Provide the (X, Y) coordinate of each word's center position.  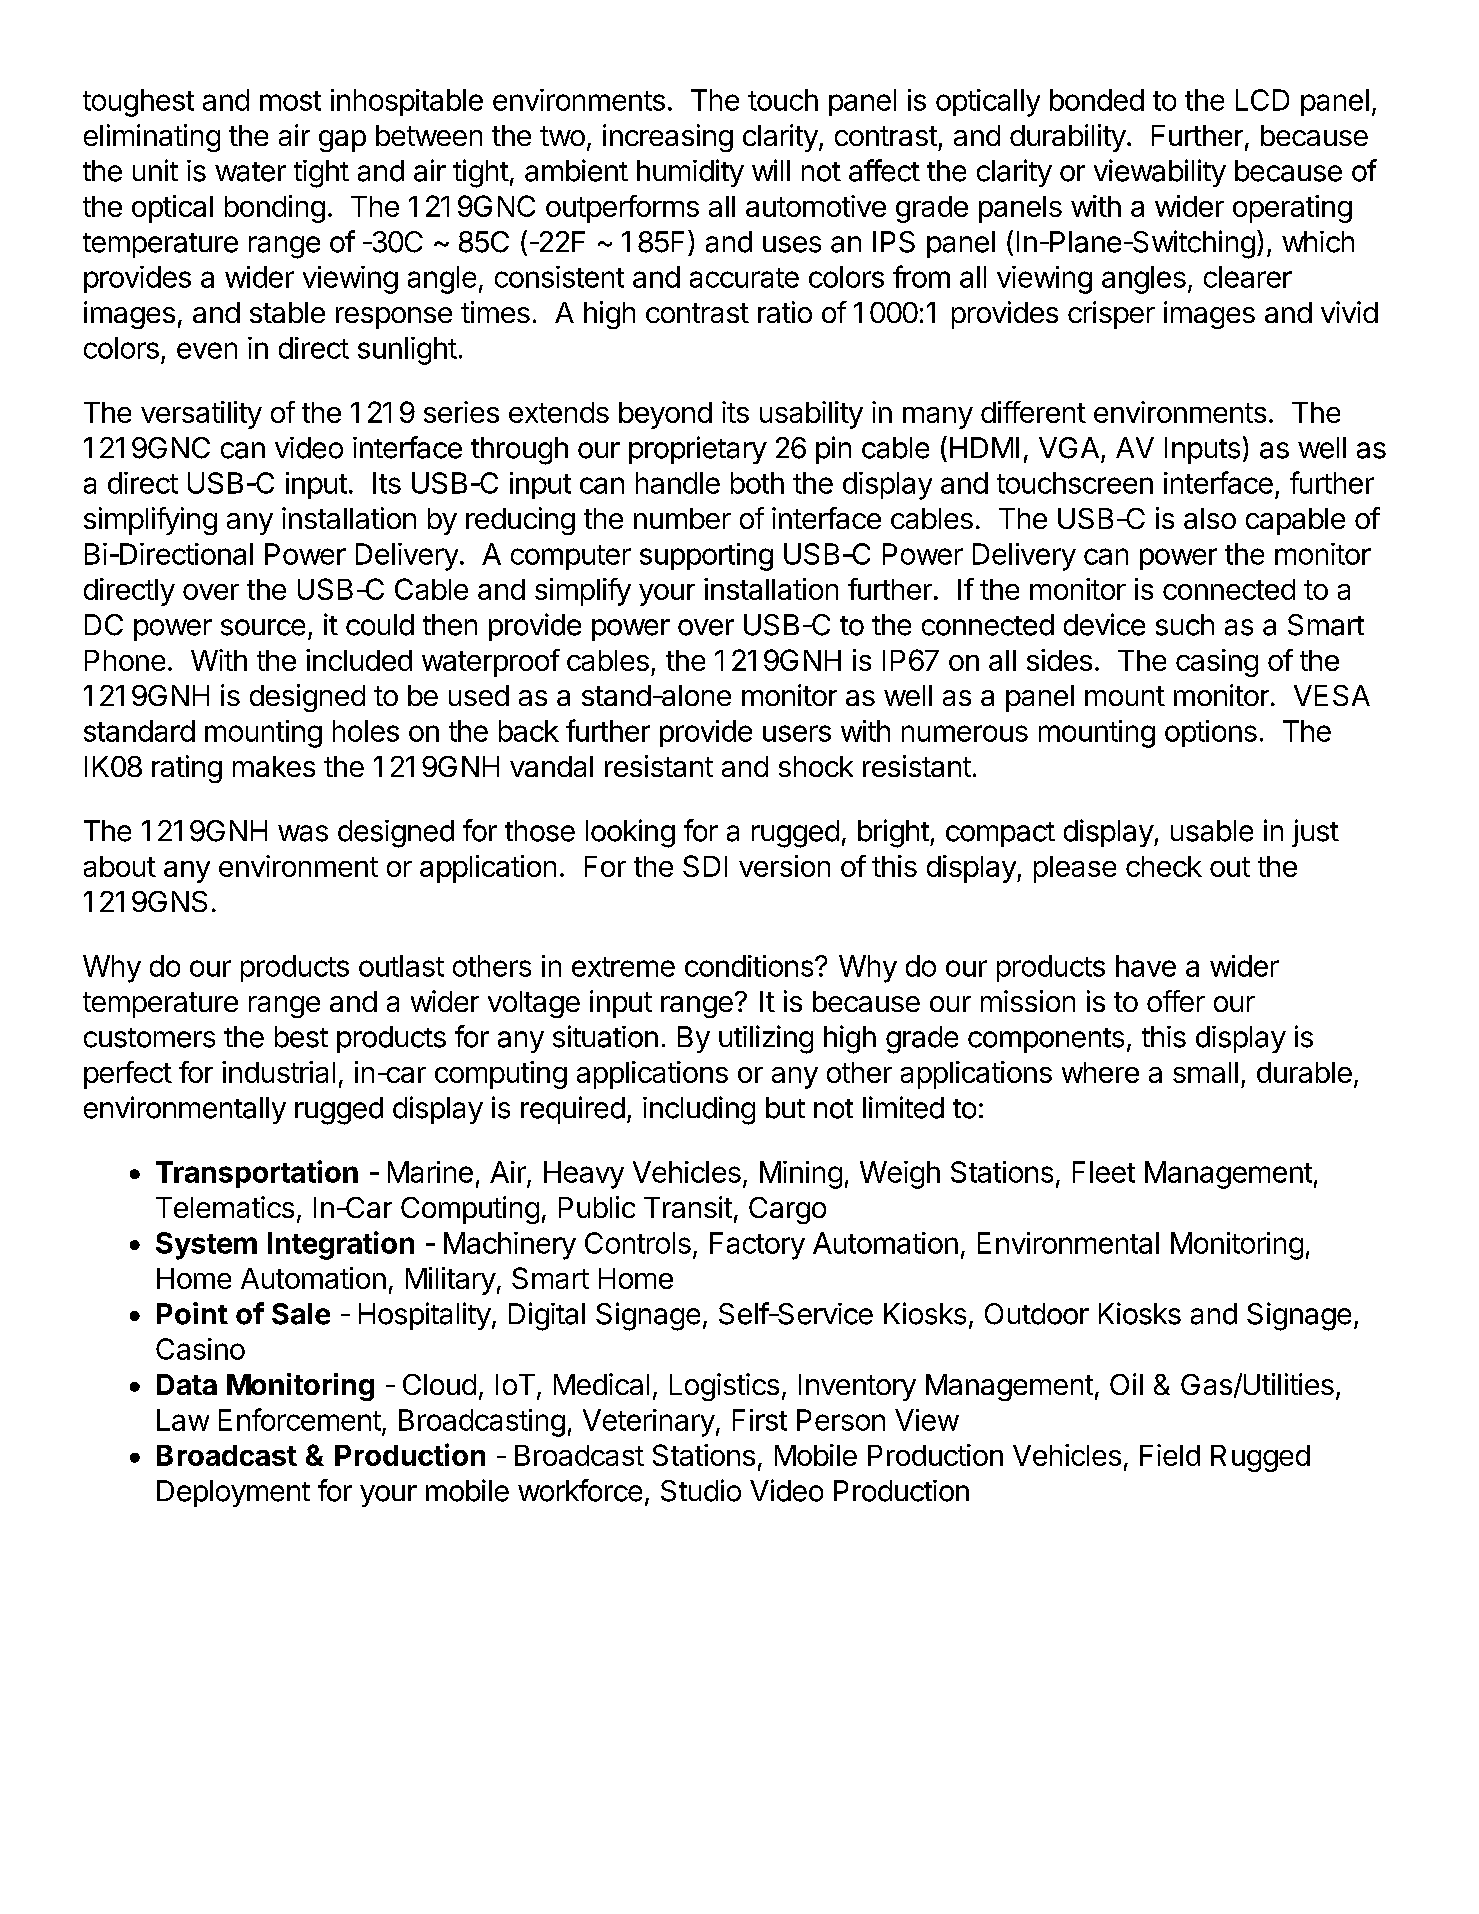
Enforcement (300, 1419)
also (1210, 518)
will (771, 170)
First (760, 1420)
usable (1212, 831)
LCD (1262, 100)
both (757, 483)
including (699, 1110)
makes (274, 766)
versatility (201, 415)
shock (816, 766)
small (1205, 1072)
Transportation (257, 1174)
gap (342, 141)
